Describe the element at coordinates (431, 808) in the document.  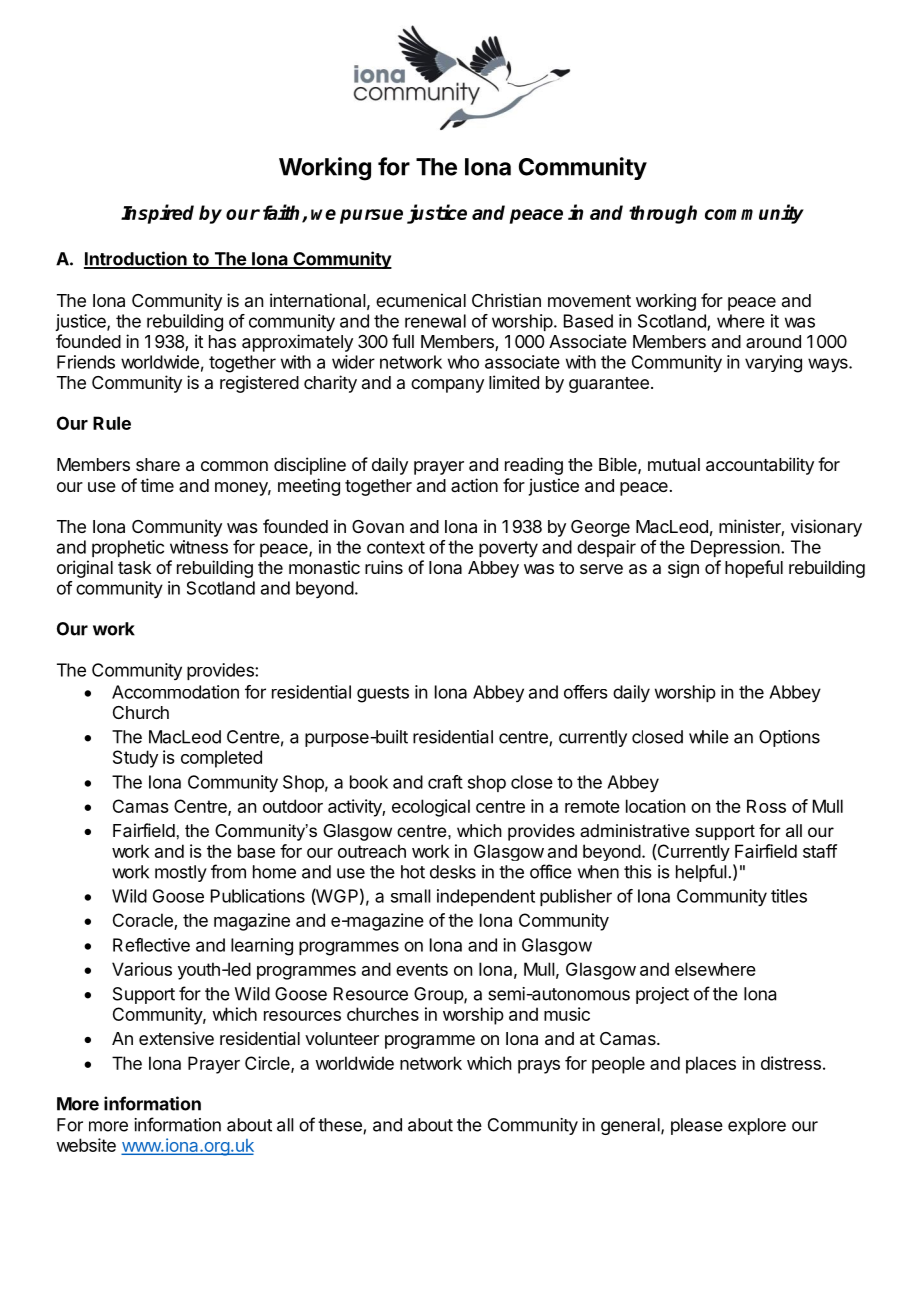
I see `ecological` at that location.
